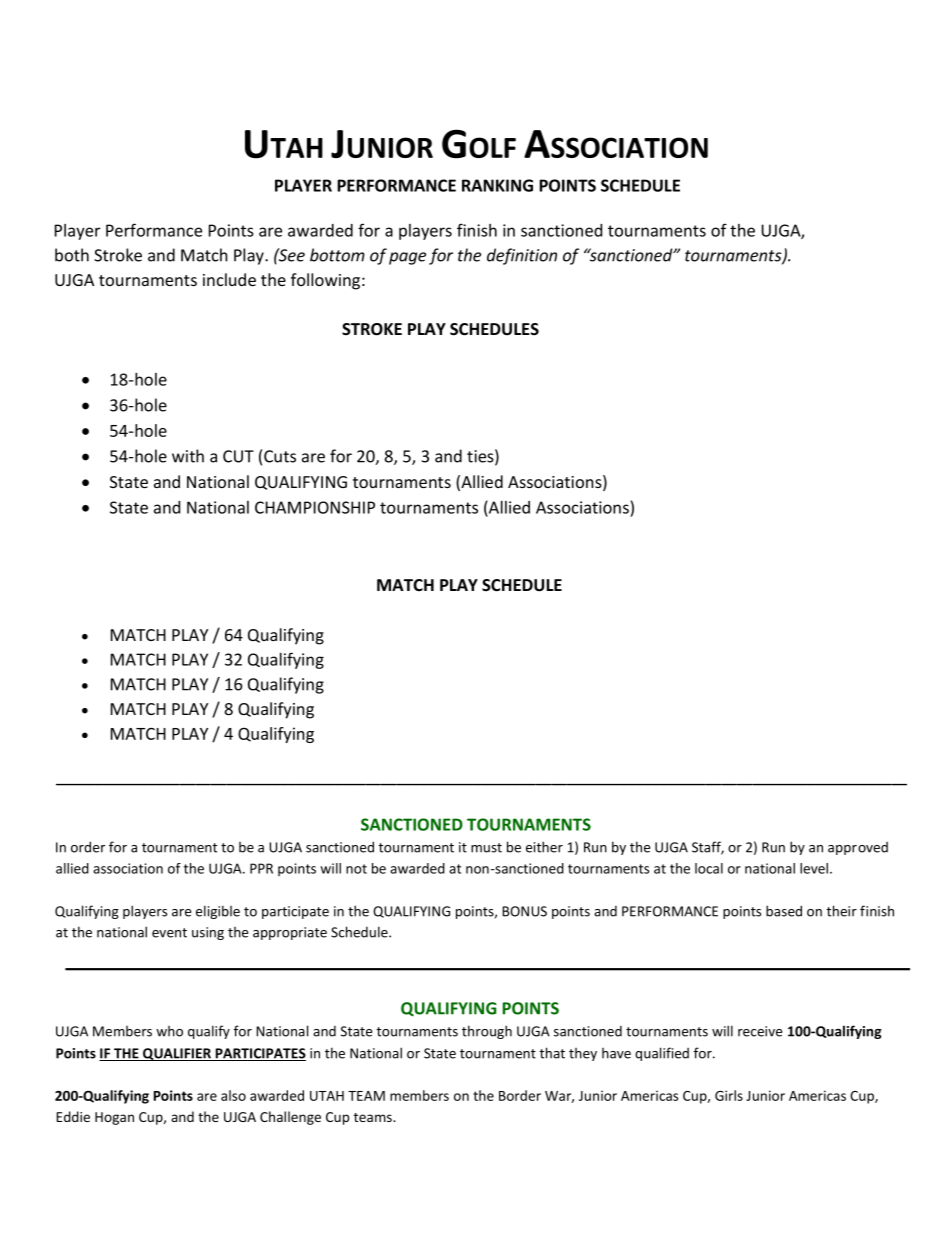 This document has height=1233, width=952. What do you see at coordinates (729, 1095) in the document?
I see `Girls` at bounding box center [729, 1095].
